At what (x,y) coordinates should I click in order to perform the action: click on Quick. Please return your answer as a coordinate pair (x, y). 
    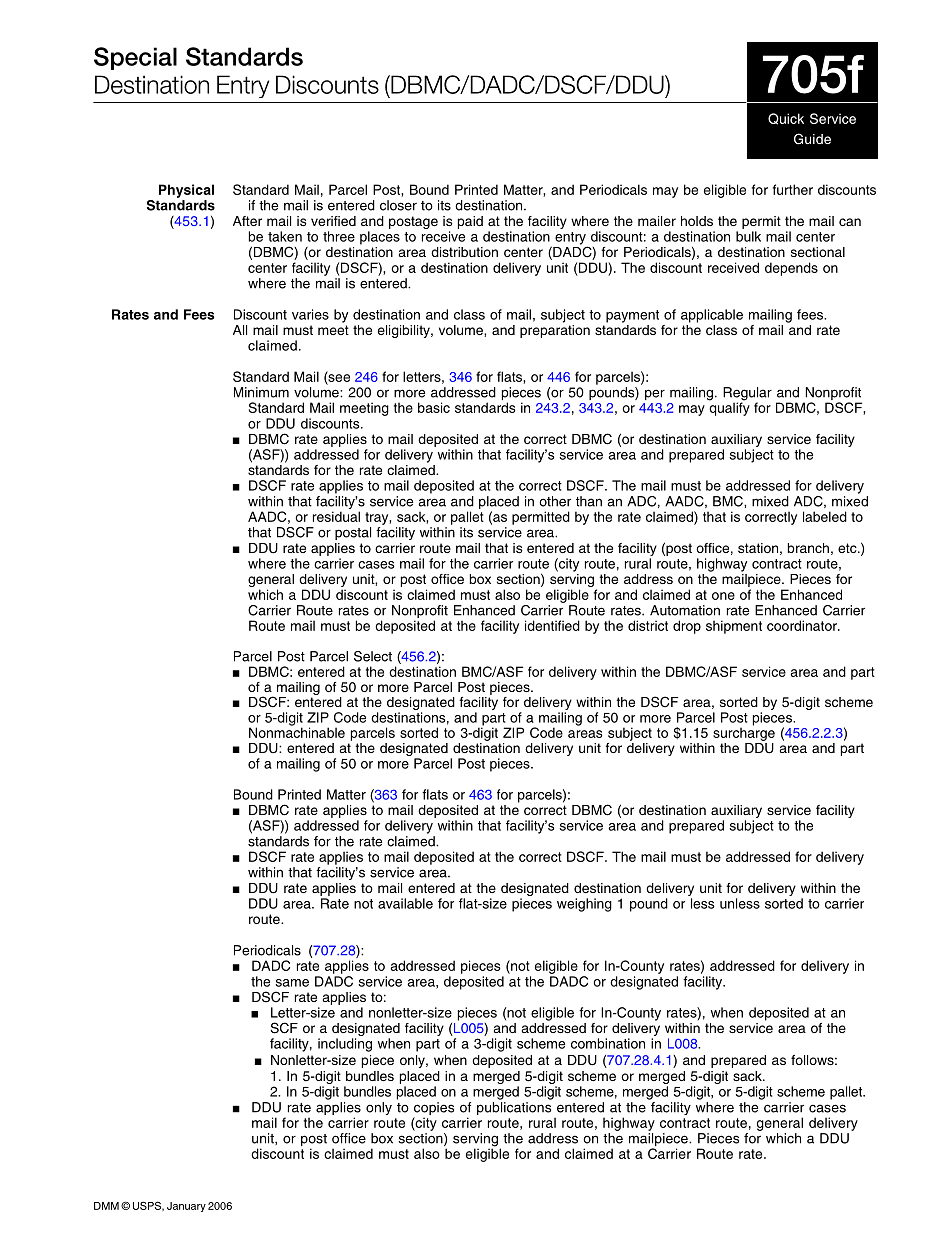
    Looking at the image, I should click on (786, 119).
